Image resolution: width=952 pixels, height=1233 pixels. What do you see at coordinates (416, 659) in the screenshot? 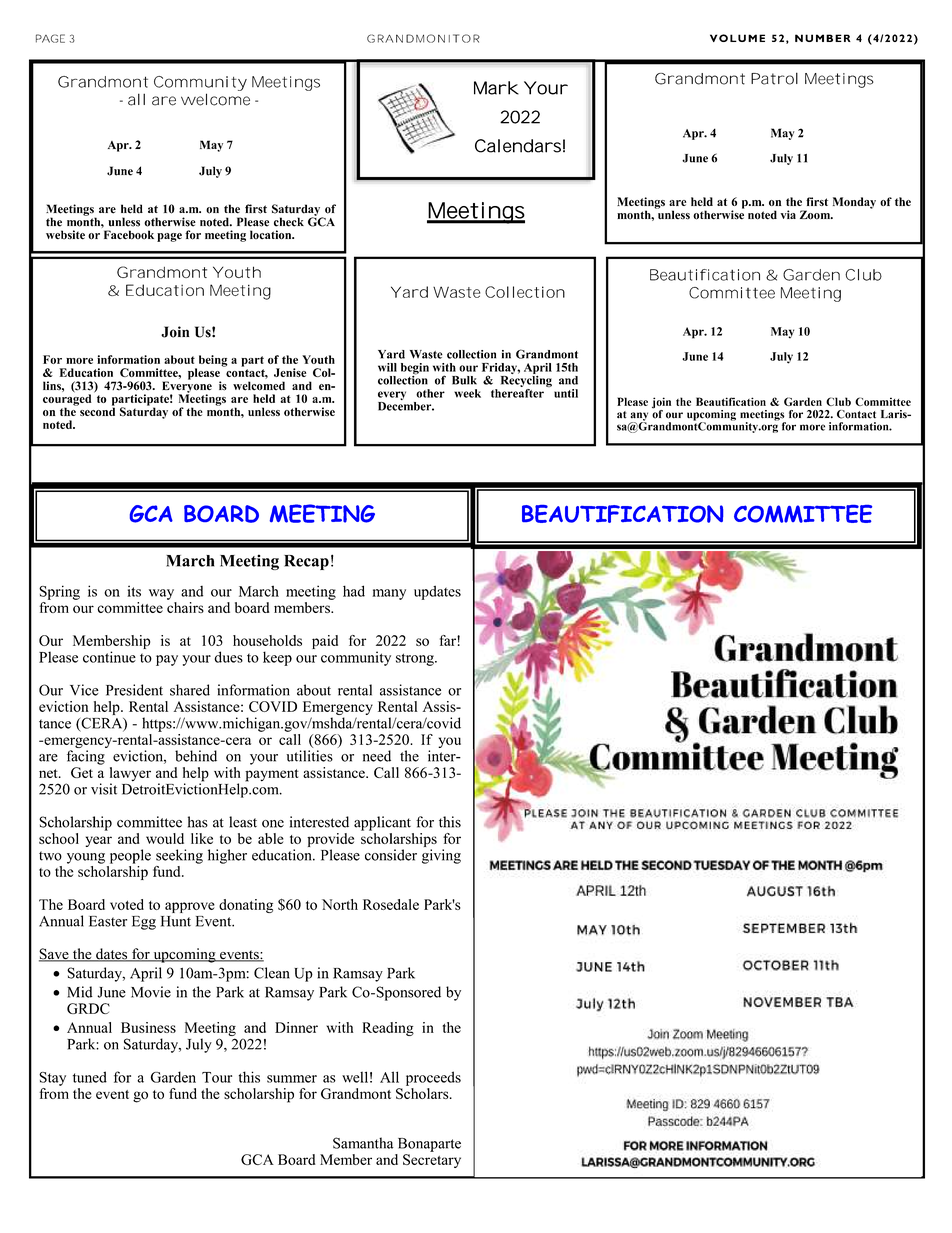
I see `strong` at bounding box center [416, 659].
